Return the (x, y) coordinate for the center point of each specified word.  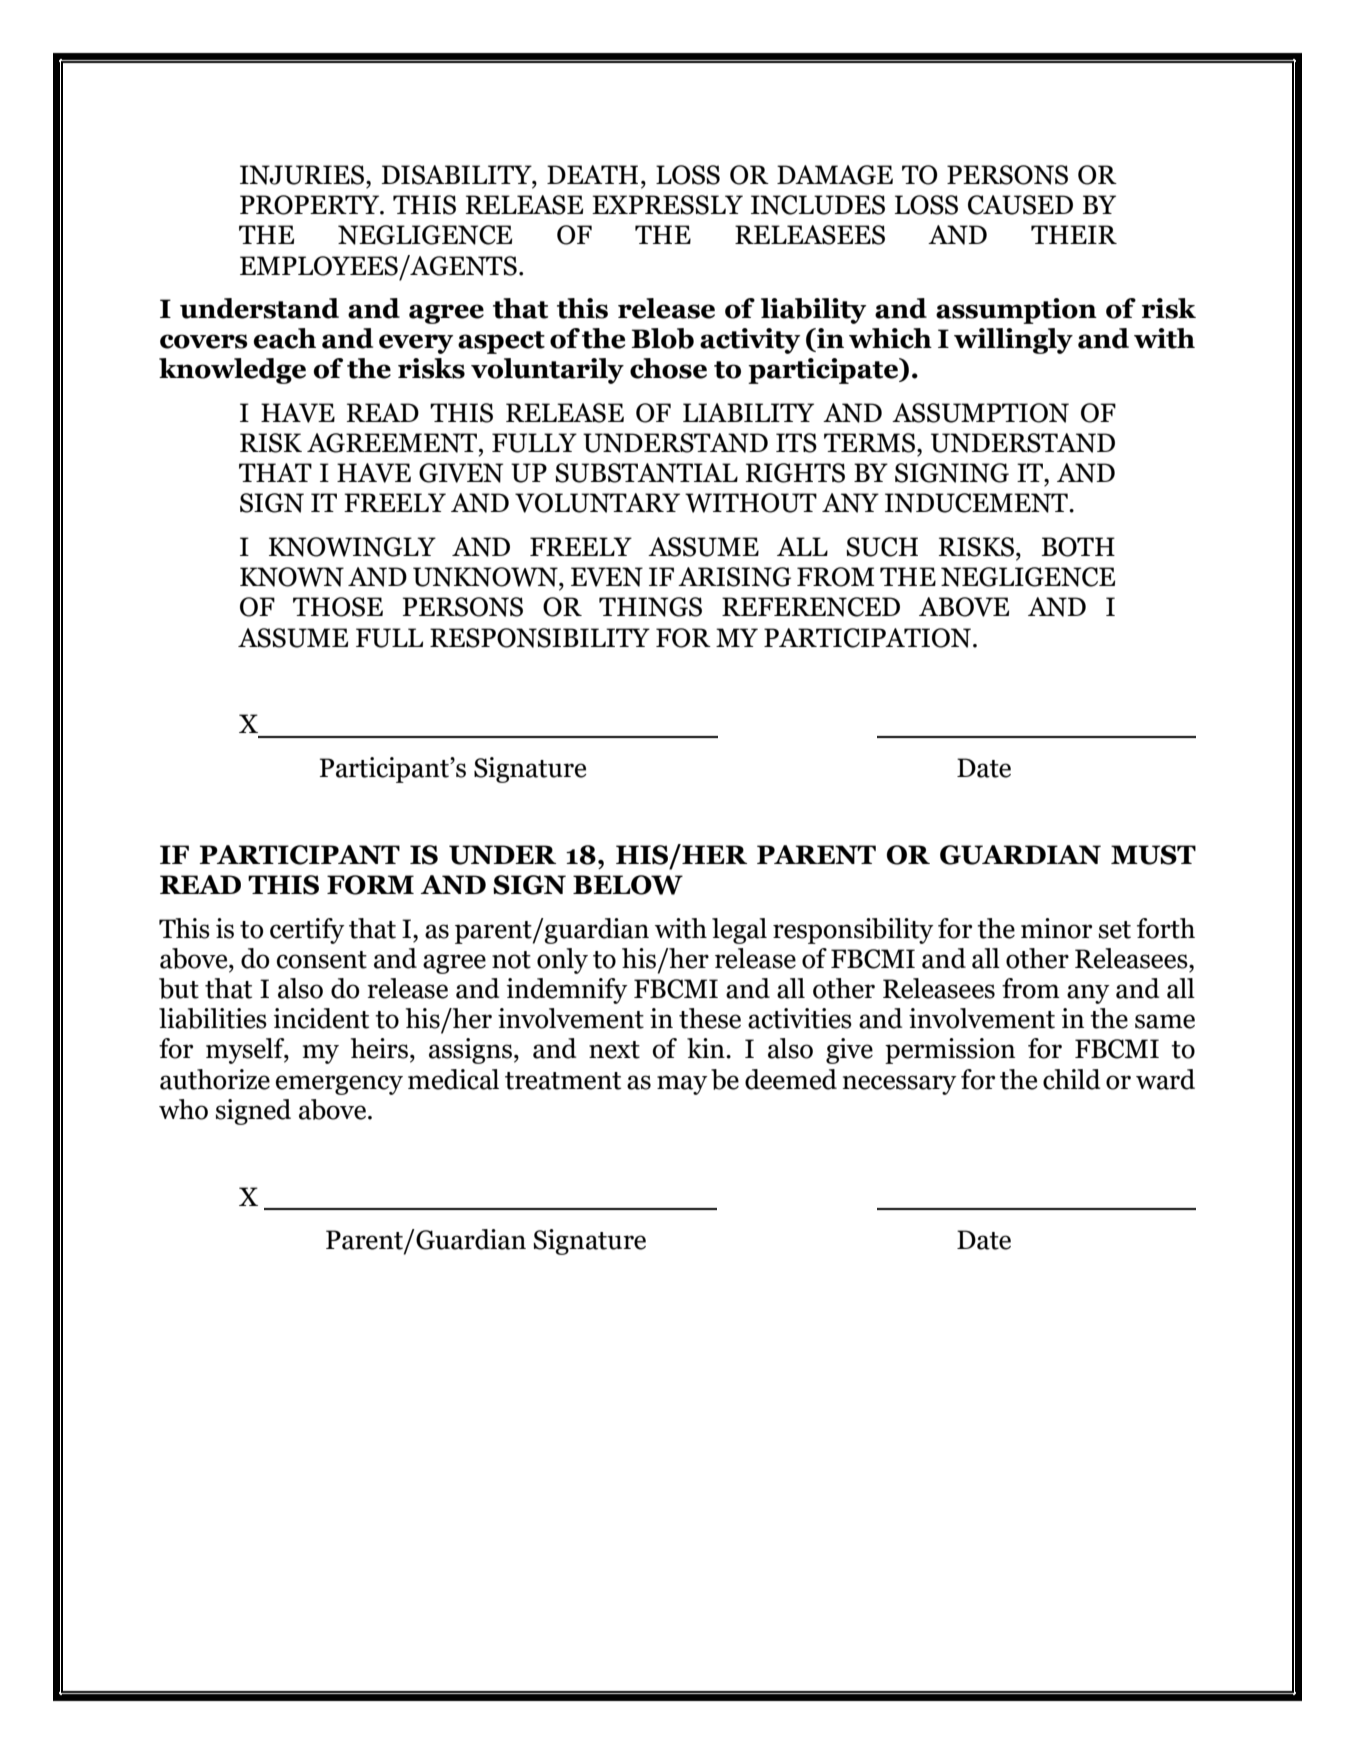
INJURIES (303, 175)
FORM (370, 885)
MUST (1153, 855)
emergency (339, 1085)
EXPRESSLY (667, 205)
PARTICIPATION (869, 638)
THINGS (650, 607)
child (1072, 1079)
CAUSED (1020, 205)
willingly (1013, 341)
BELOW (628, 885)
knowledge (232, 371)
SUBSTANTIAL (646, 473)
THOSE (338, 607)
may (682, 1085)
